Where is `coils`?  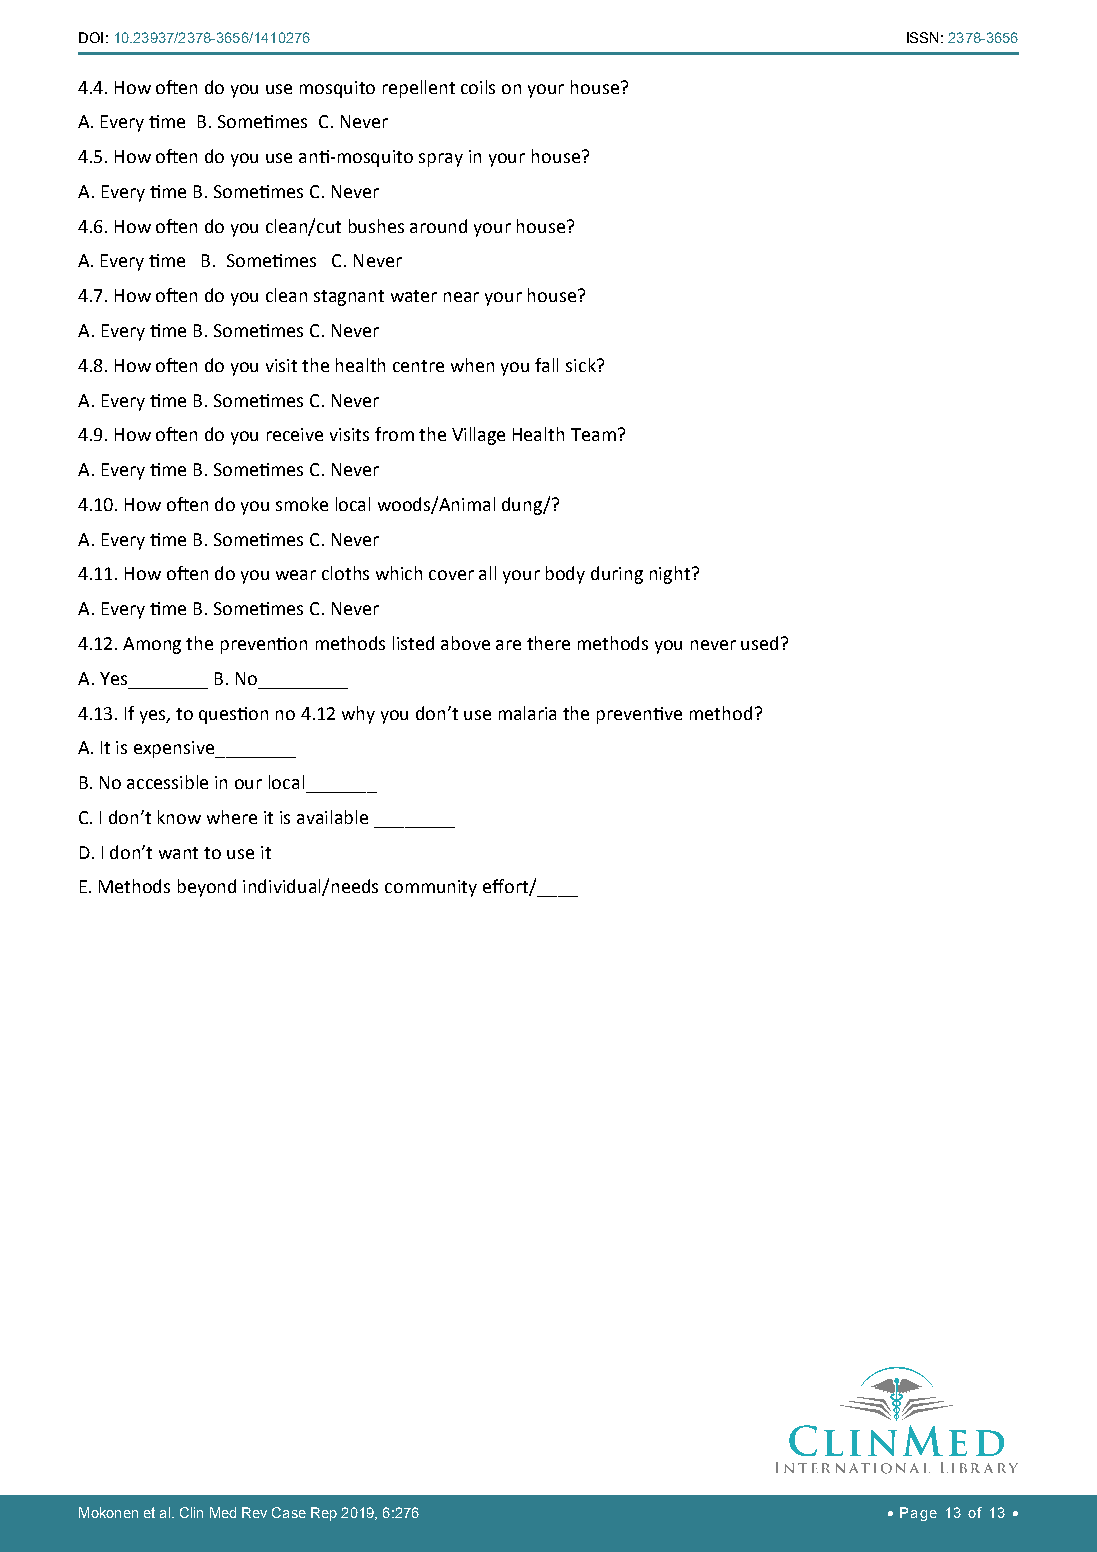
coils is located at coordinates (478, 87).
